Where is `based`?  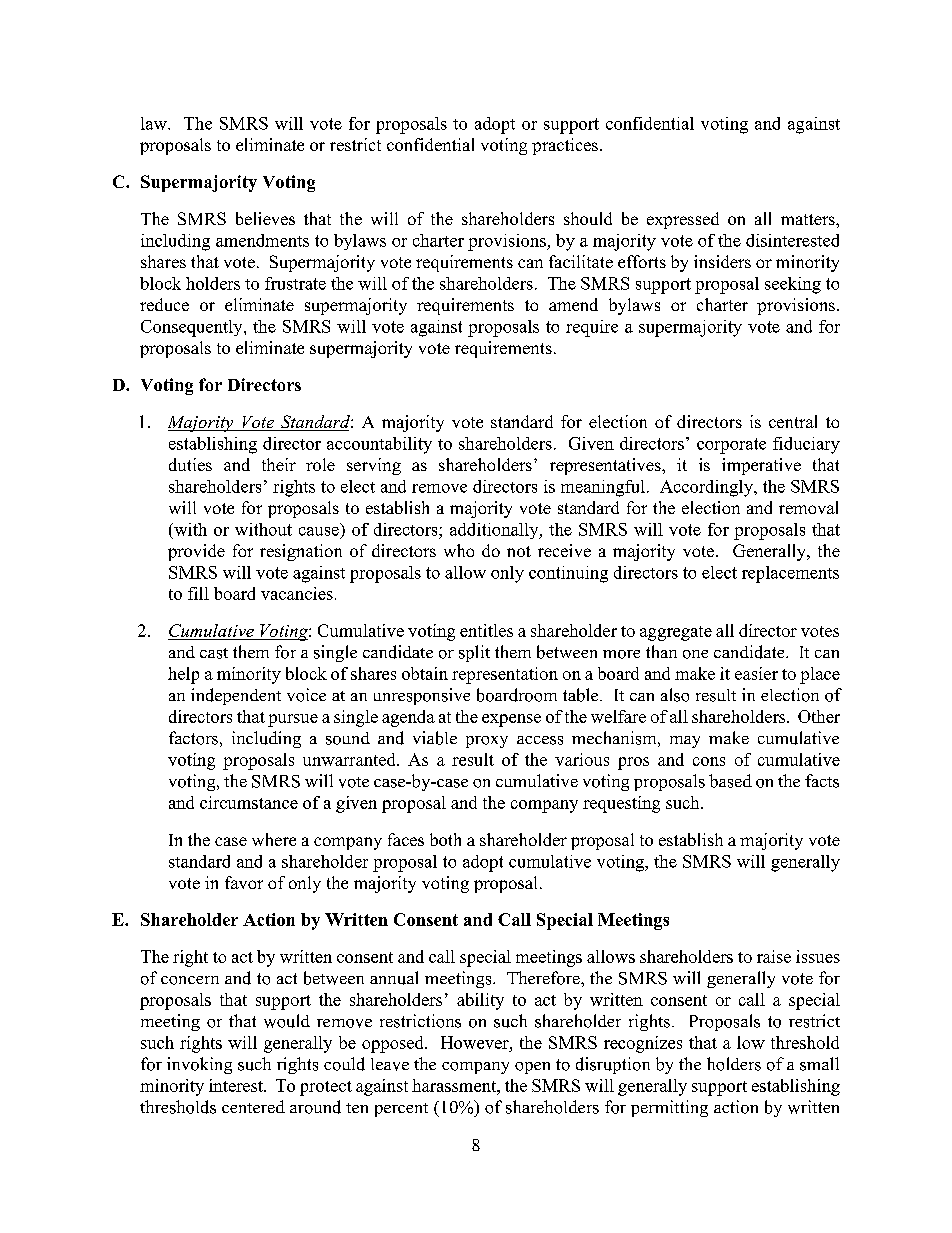 based is located at coordinates (730, 781).
